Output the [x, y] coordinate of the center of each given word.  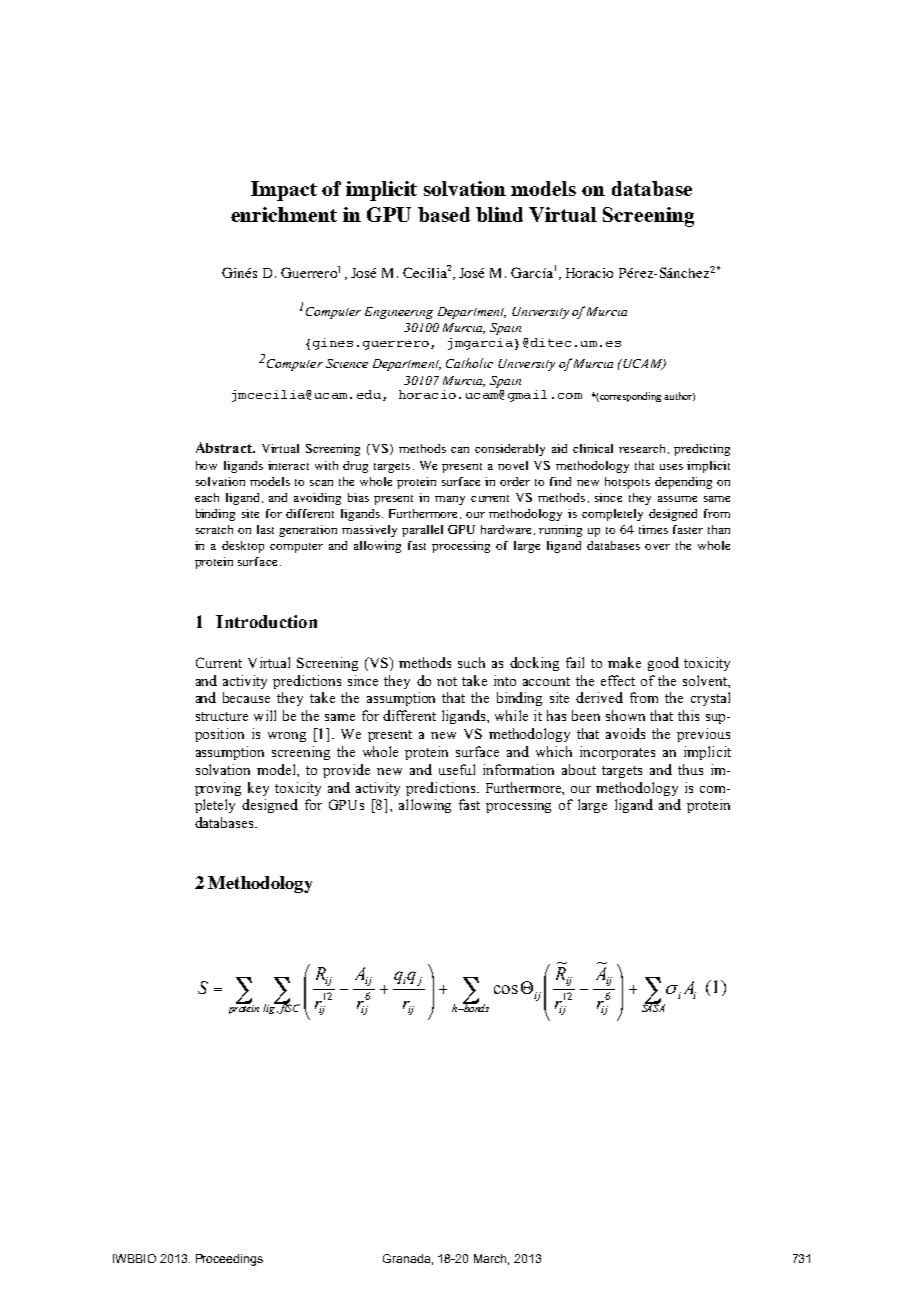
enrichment [284, 214]
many [450, 500]
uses [671, 467]
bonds [475, 1007]
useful [457, 769]
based [444, 214]
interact [288, 465]
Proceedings [229, 1260]
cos [506, 989]
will [265, 715]
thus [690, 769]
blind [499, 214]
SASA [653, 1007]
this [688, 715]
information [518, 769]
